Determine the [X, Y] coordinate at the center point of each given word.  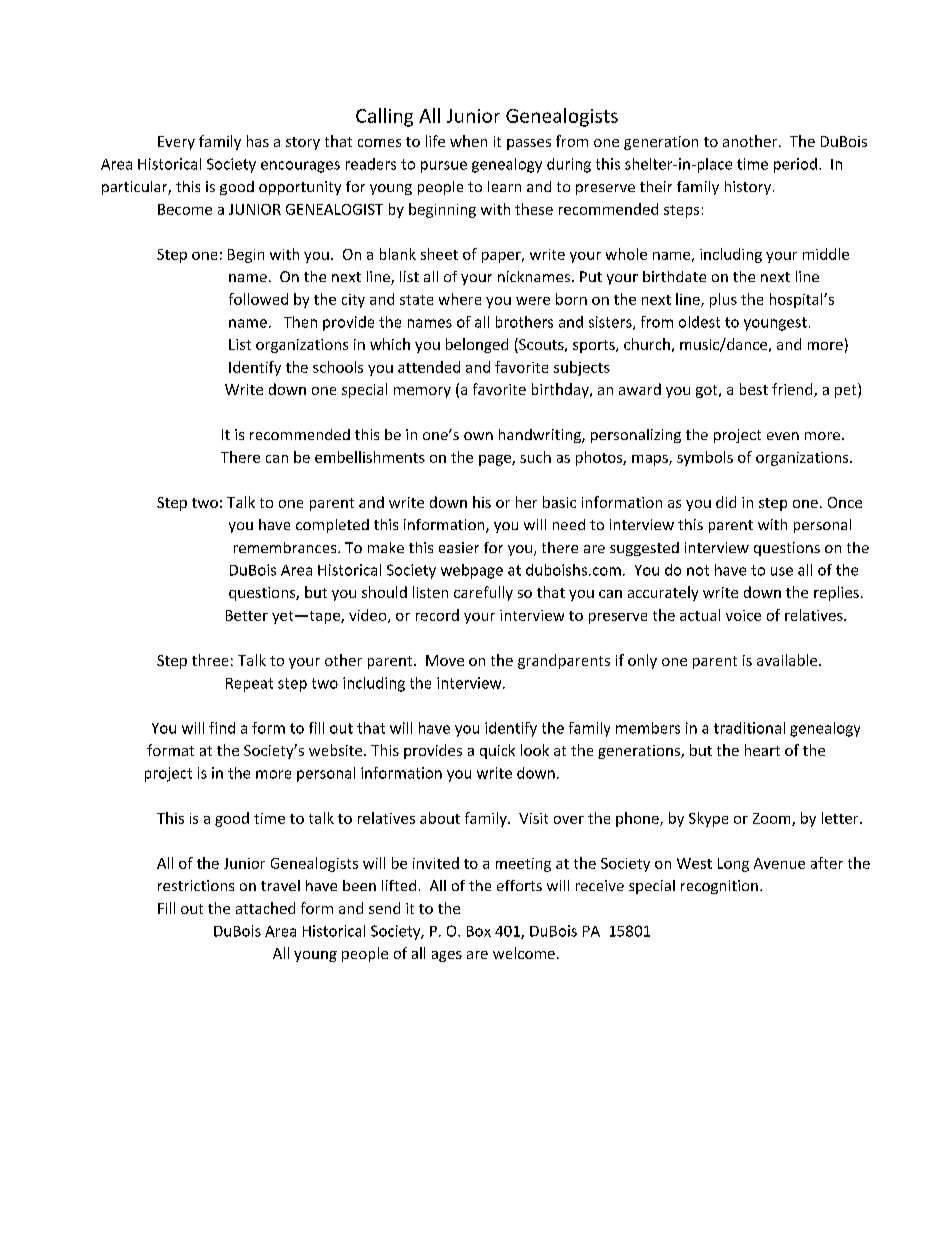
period [795, 165]
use [782, 571]
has [258, 141]
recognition [719, 887]
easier [459, 547]
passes [529, 144]
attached [265, 908]
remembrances [286, 547]
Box [479, 931]
